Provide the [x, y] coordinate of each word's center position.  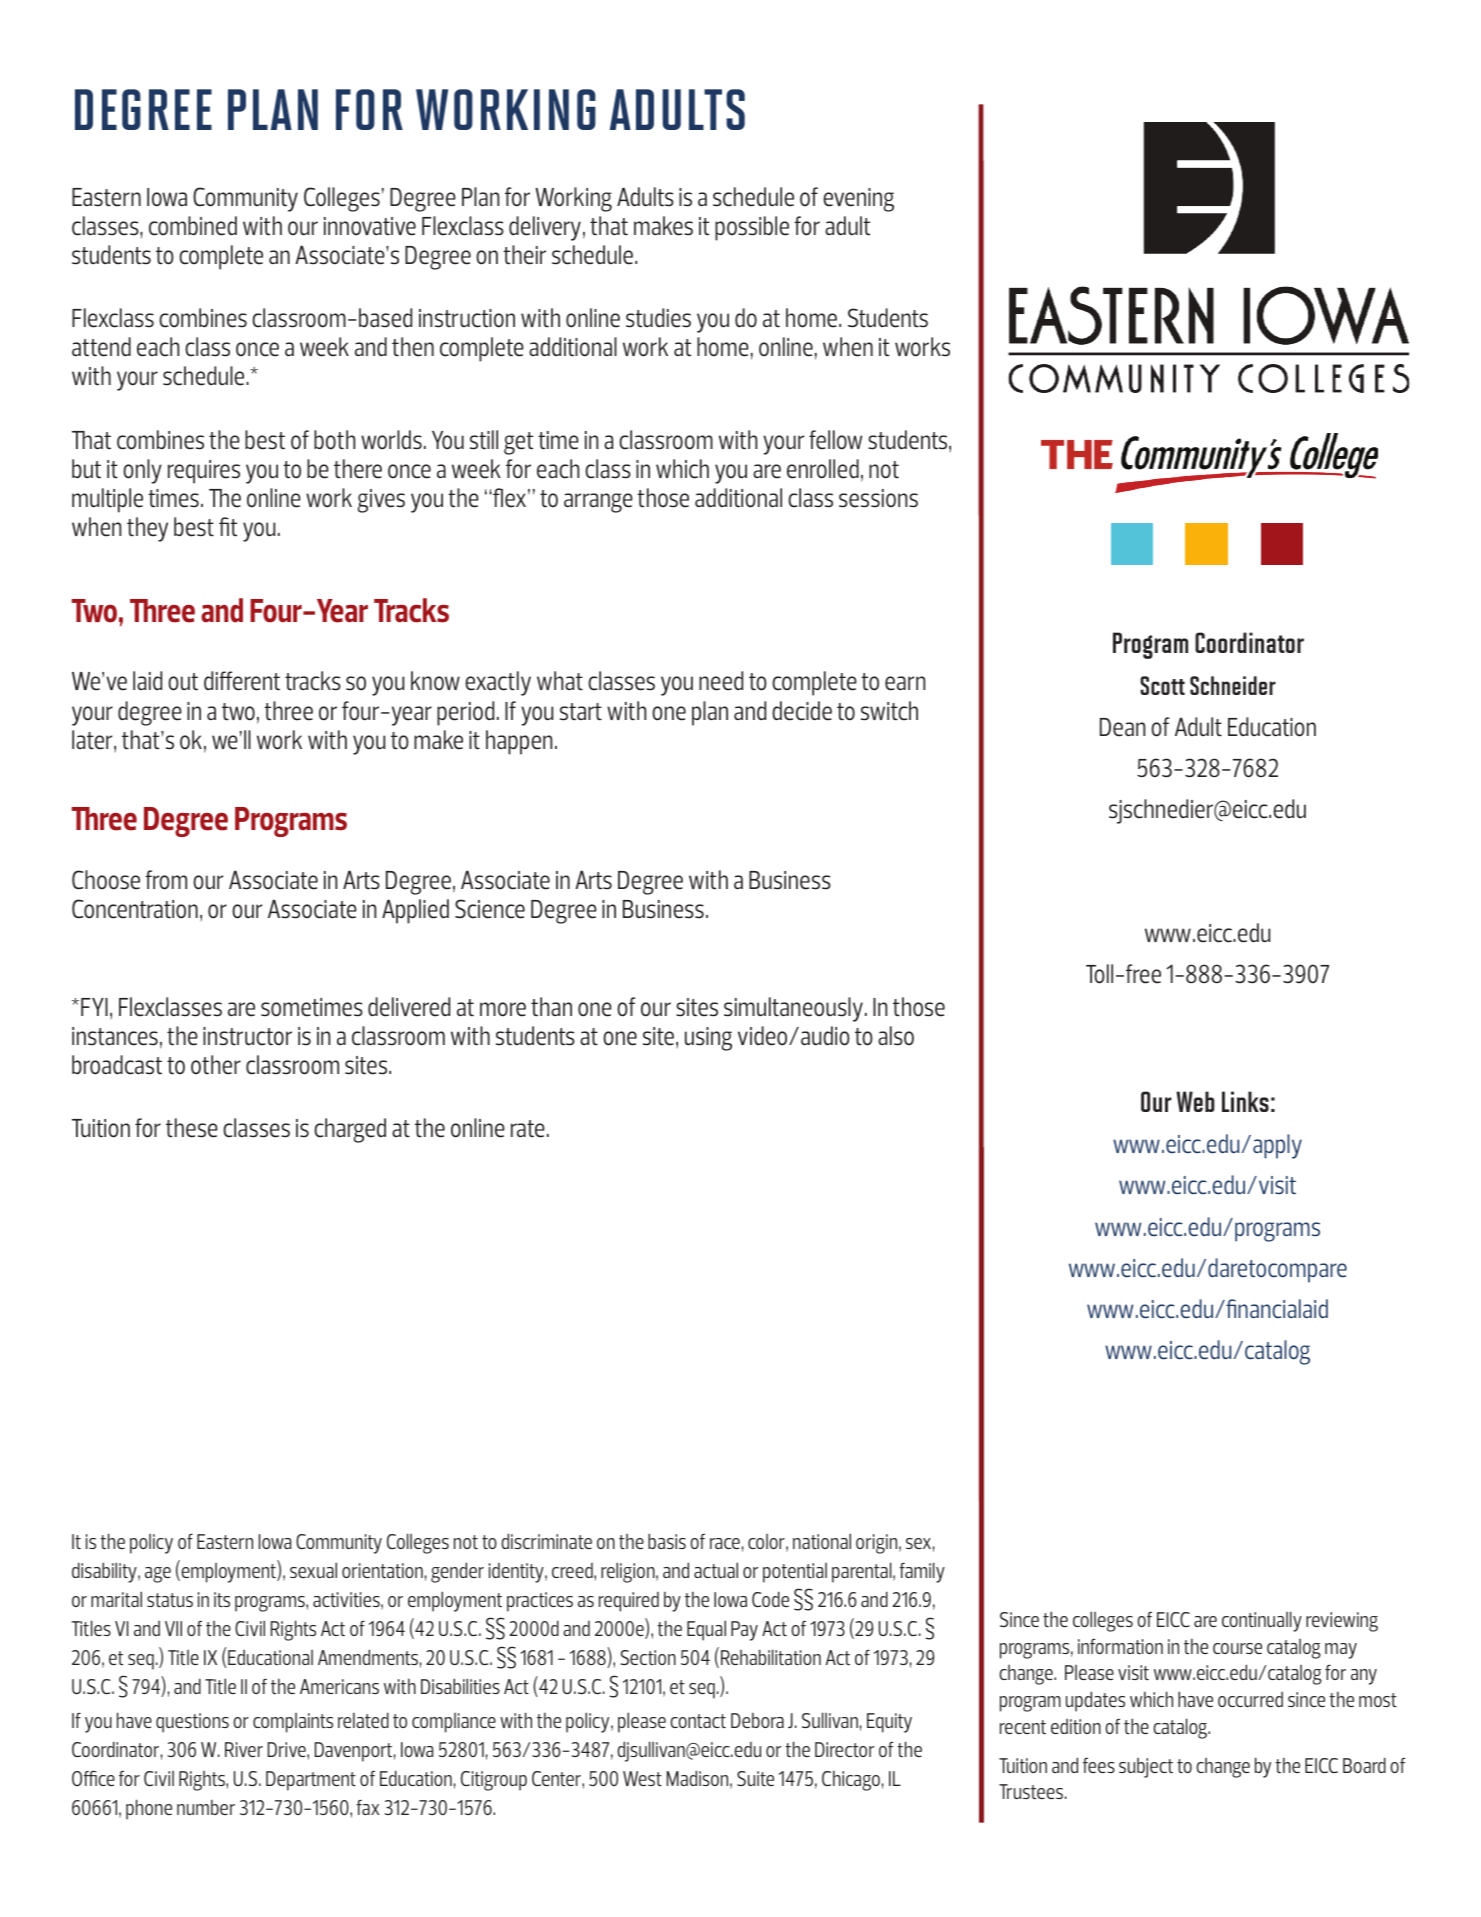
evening [858, 200]
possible [752, 228]
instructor [247, 1036]
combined [193, 226]
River [244, 1749]
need [721, 681]
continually [1262, 1621]
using [708, 1039]
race [725, 1543]
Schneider [1233, 685]
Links [1245, 1101]
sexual [313, 1570]
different [242, 681]
